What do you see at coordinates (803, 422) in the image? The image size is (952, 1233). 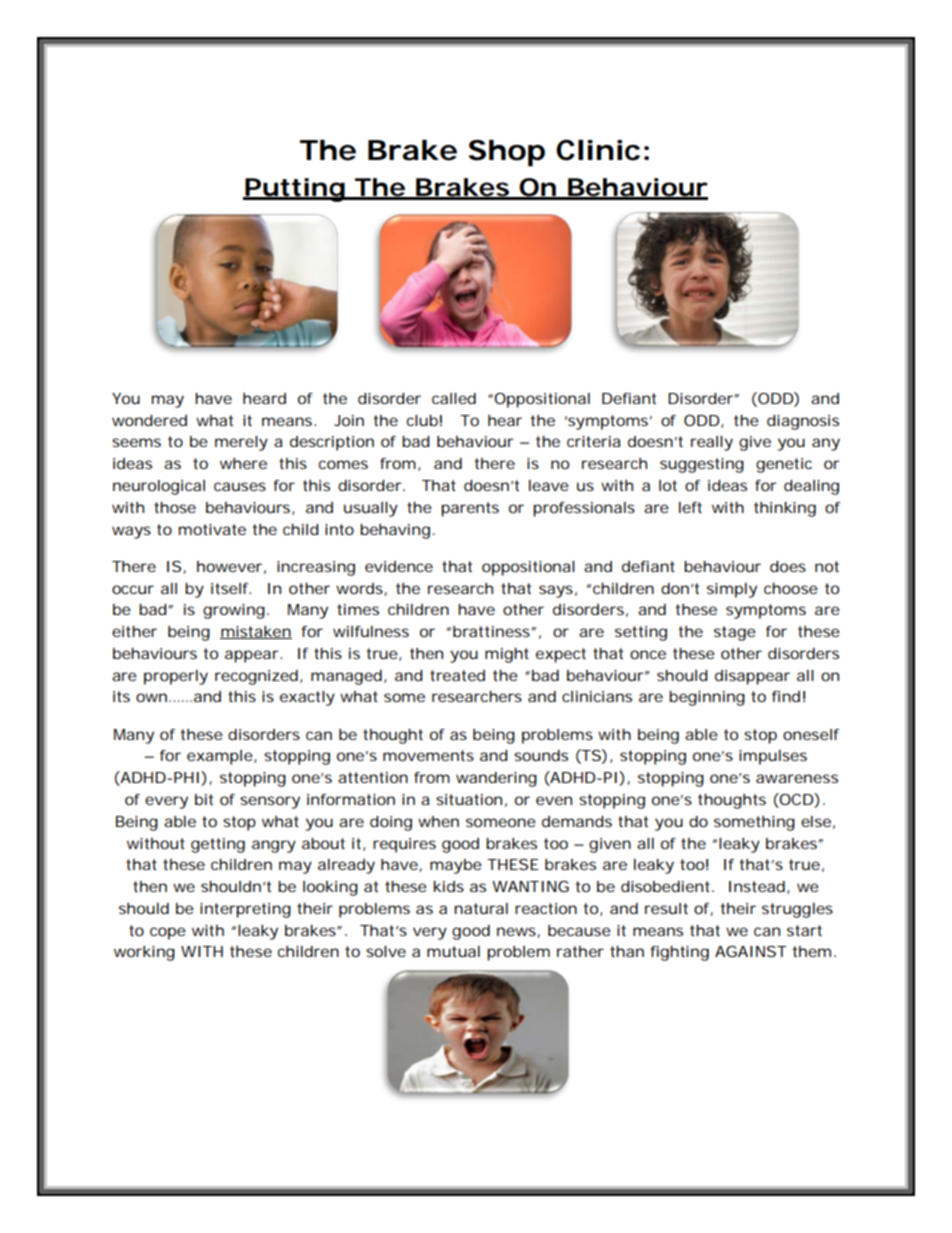 I see `diagnosis` at bounding box center [803, 422].
